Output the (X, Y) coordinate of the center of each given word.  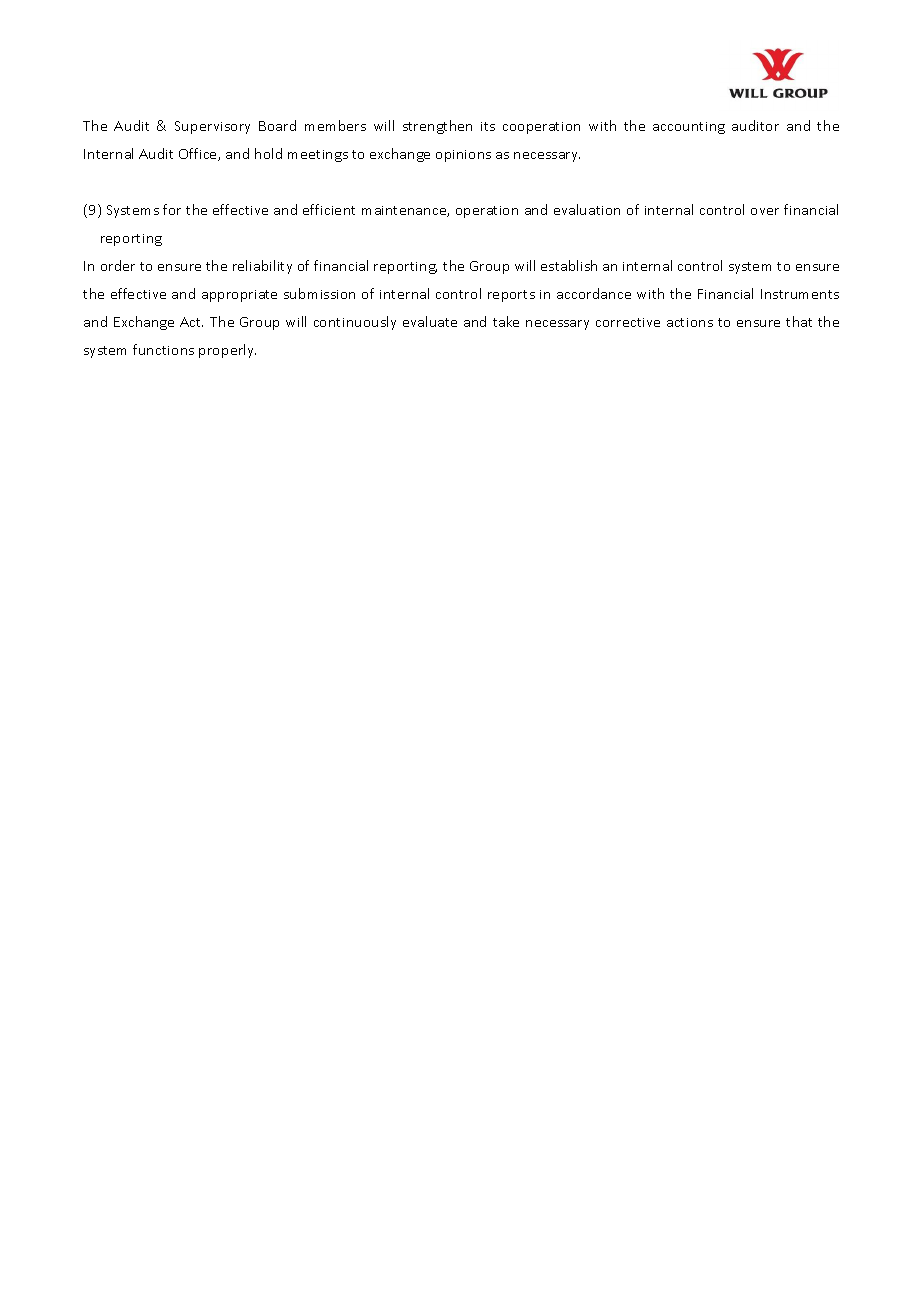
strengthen (437, 127)
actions (690, 322)
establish (569, 265)
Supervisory (212, 127)
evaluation (587, 209)
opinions (463, 156)
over (765, 211)
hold (268, 153)
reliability (262, 267)
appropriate (239, 296)
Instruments (800, 294)
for (172, 209)
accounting (689, 128)
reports (511, 296)
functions (163, 349)
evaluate (430, 321)
